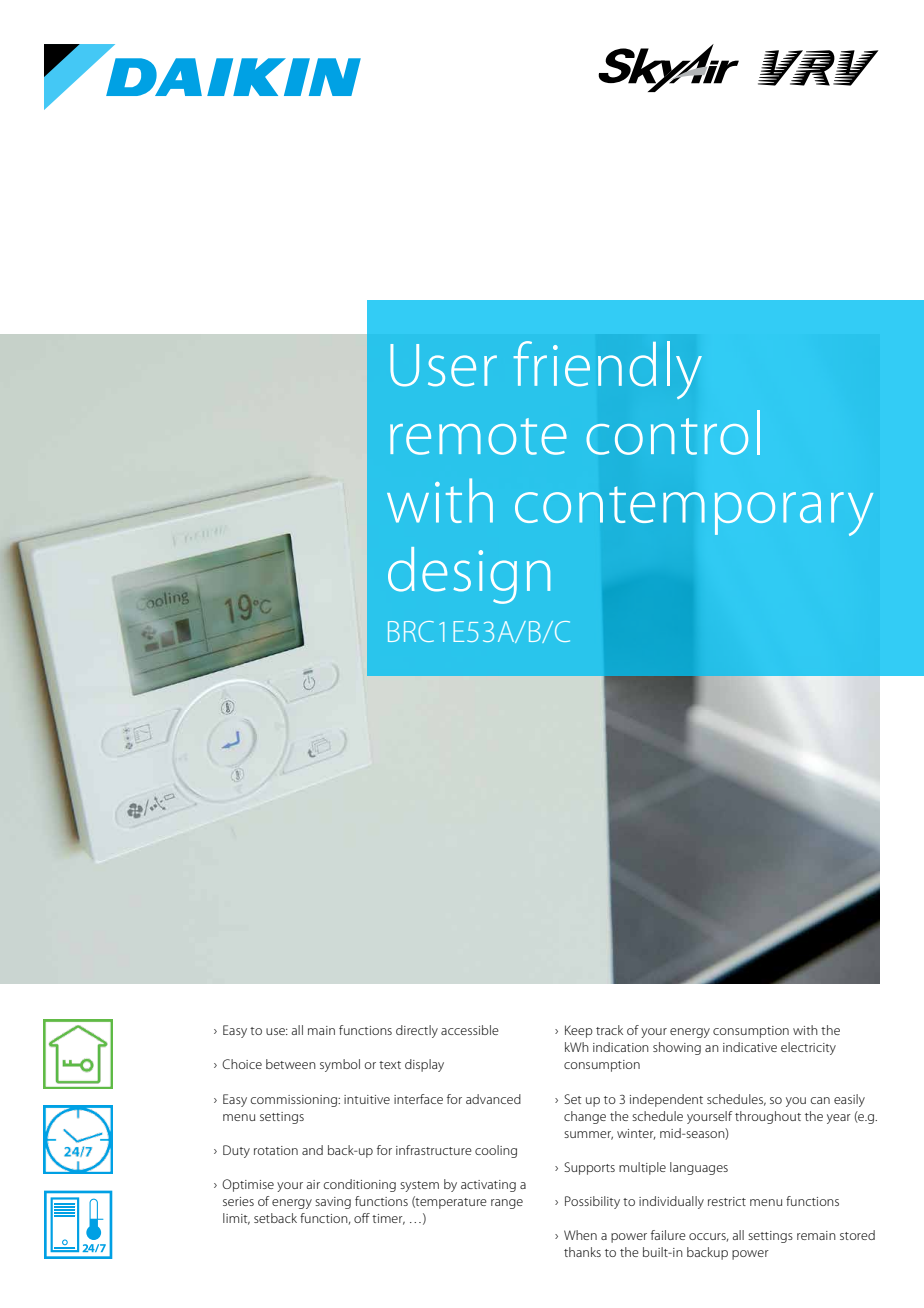 This screenshot has height=1308, width=924. I want to click on User, so click(443, 365).
